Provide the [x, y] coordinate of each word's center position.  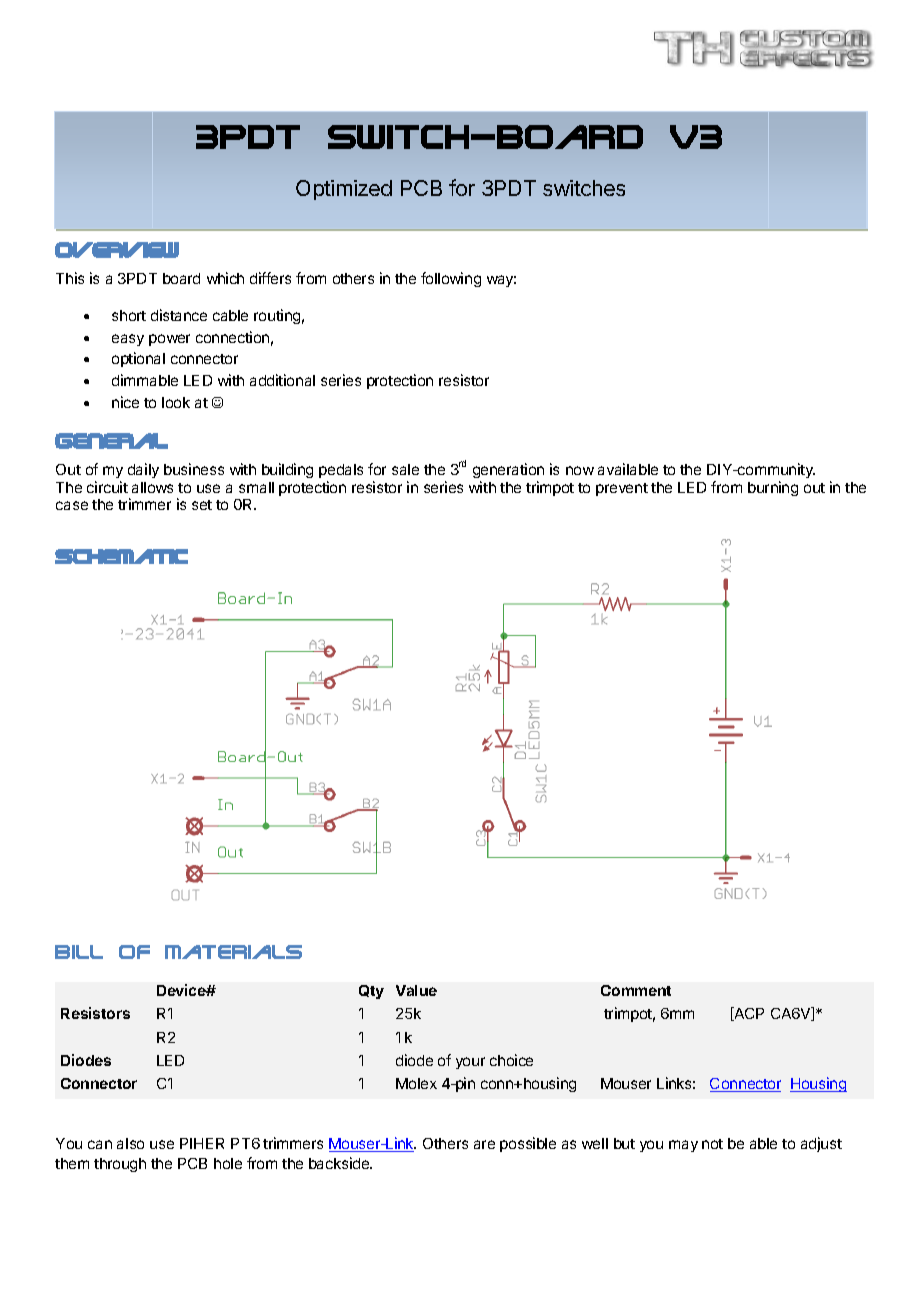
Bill [79, 952]
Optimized [344, 190]
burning [773, 488]
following [451, 279]
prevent [622, 489]
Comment [636, 990]
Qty [371, 992]
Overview [117, 250]
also [130, 1143]
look [176, 402]
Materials [233, 952]
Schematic [121, 556]
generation [508, 470]
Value [416, 990]
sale [405, 469]
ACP [748, 1014]
